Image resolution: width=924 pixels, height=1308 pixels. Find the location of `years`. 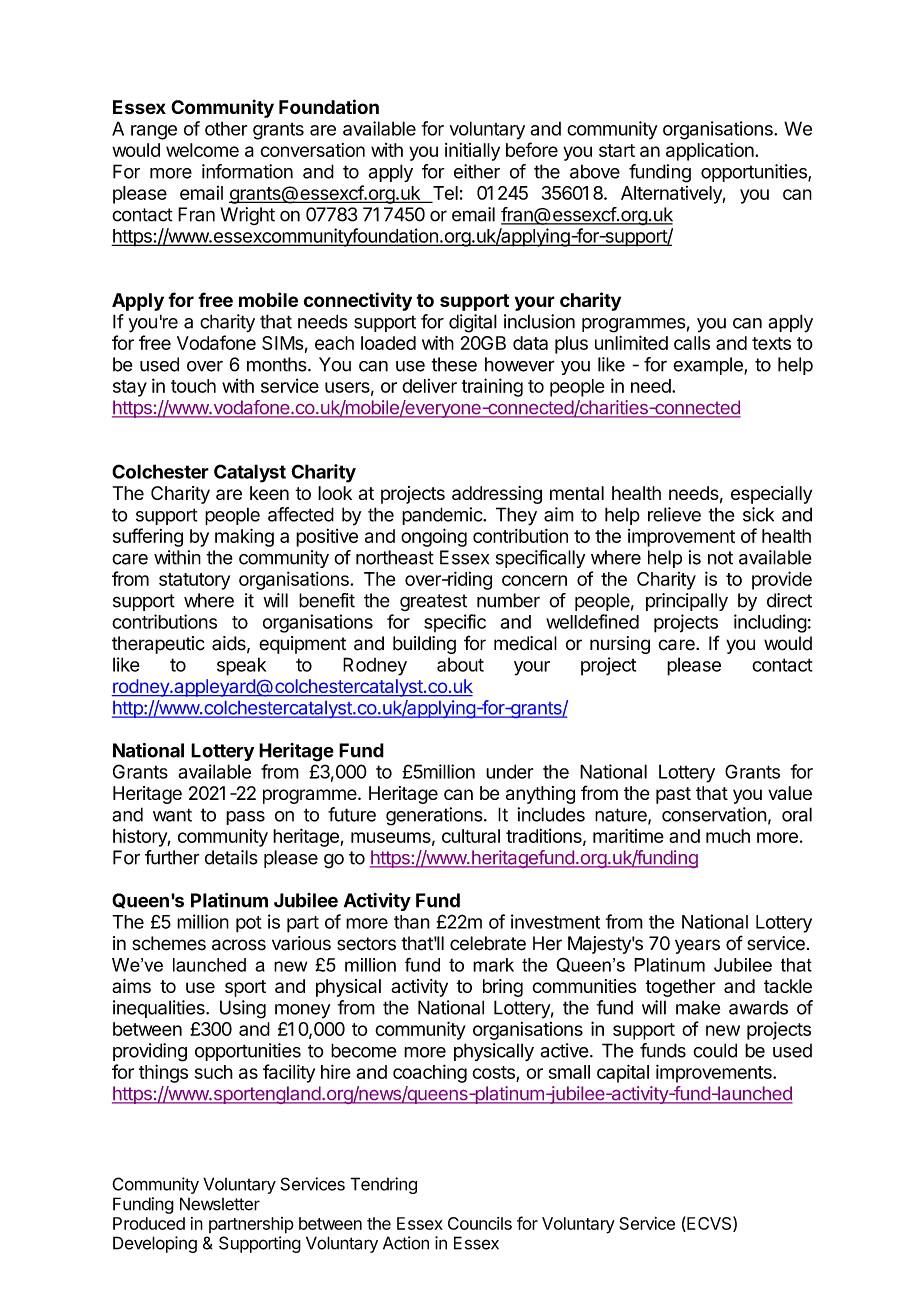

years is located at coordinates (697, 946).
